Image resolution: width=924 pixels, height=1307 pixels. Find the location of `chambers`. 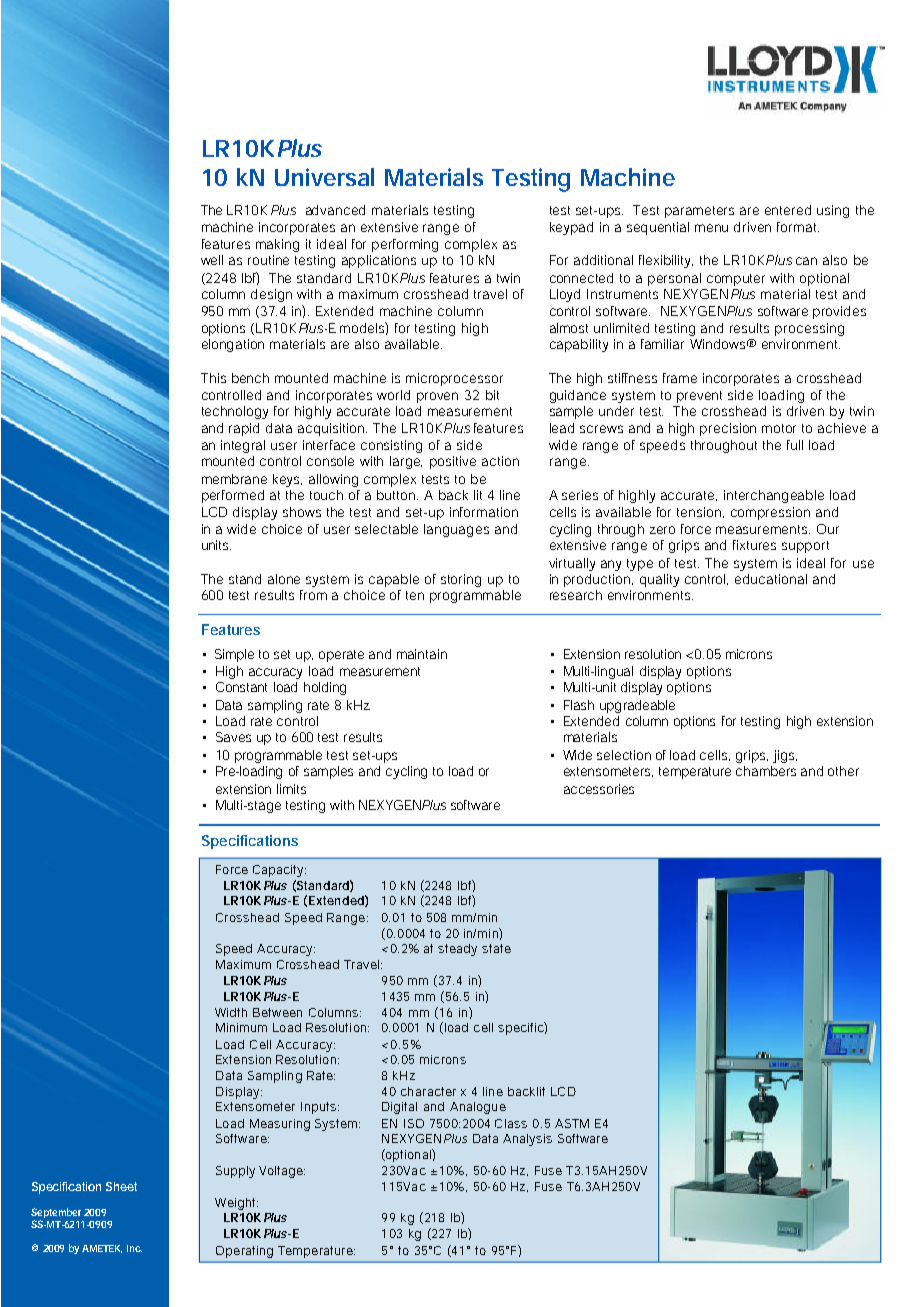

chambers is located at coordinates (766, 771).
